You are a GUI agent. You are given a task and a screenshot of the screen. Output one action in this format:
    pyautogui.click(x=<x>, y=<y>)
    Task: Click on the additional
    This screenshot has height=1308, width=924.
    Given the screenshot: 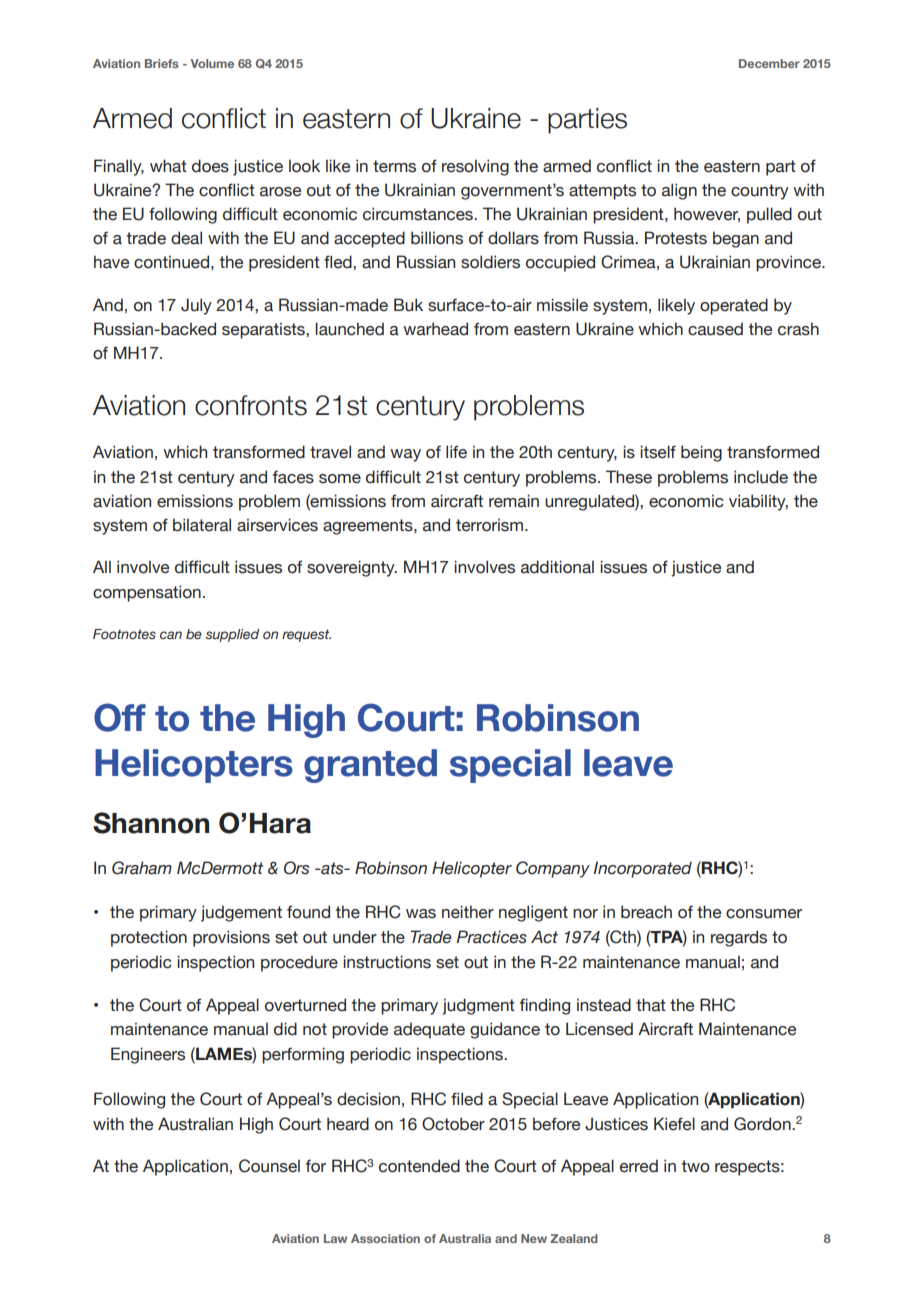 What is the action you would take?
    pyautogui.click(x=557, y=567)
